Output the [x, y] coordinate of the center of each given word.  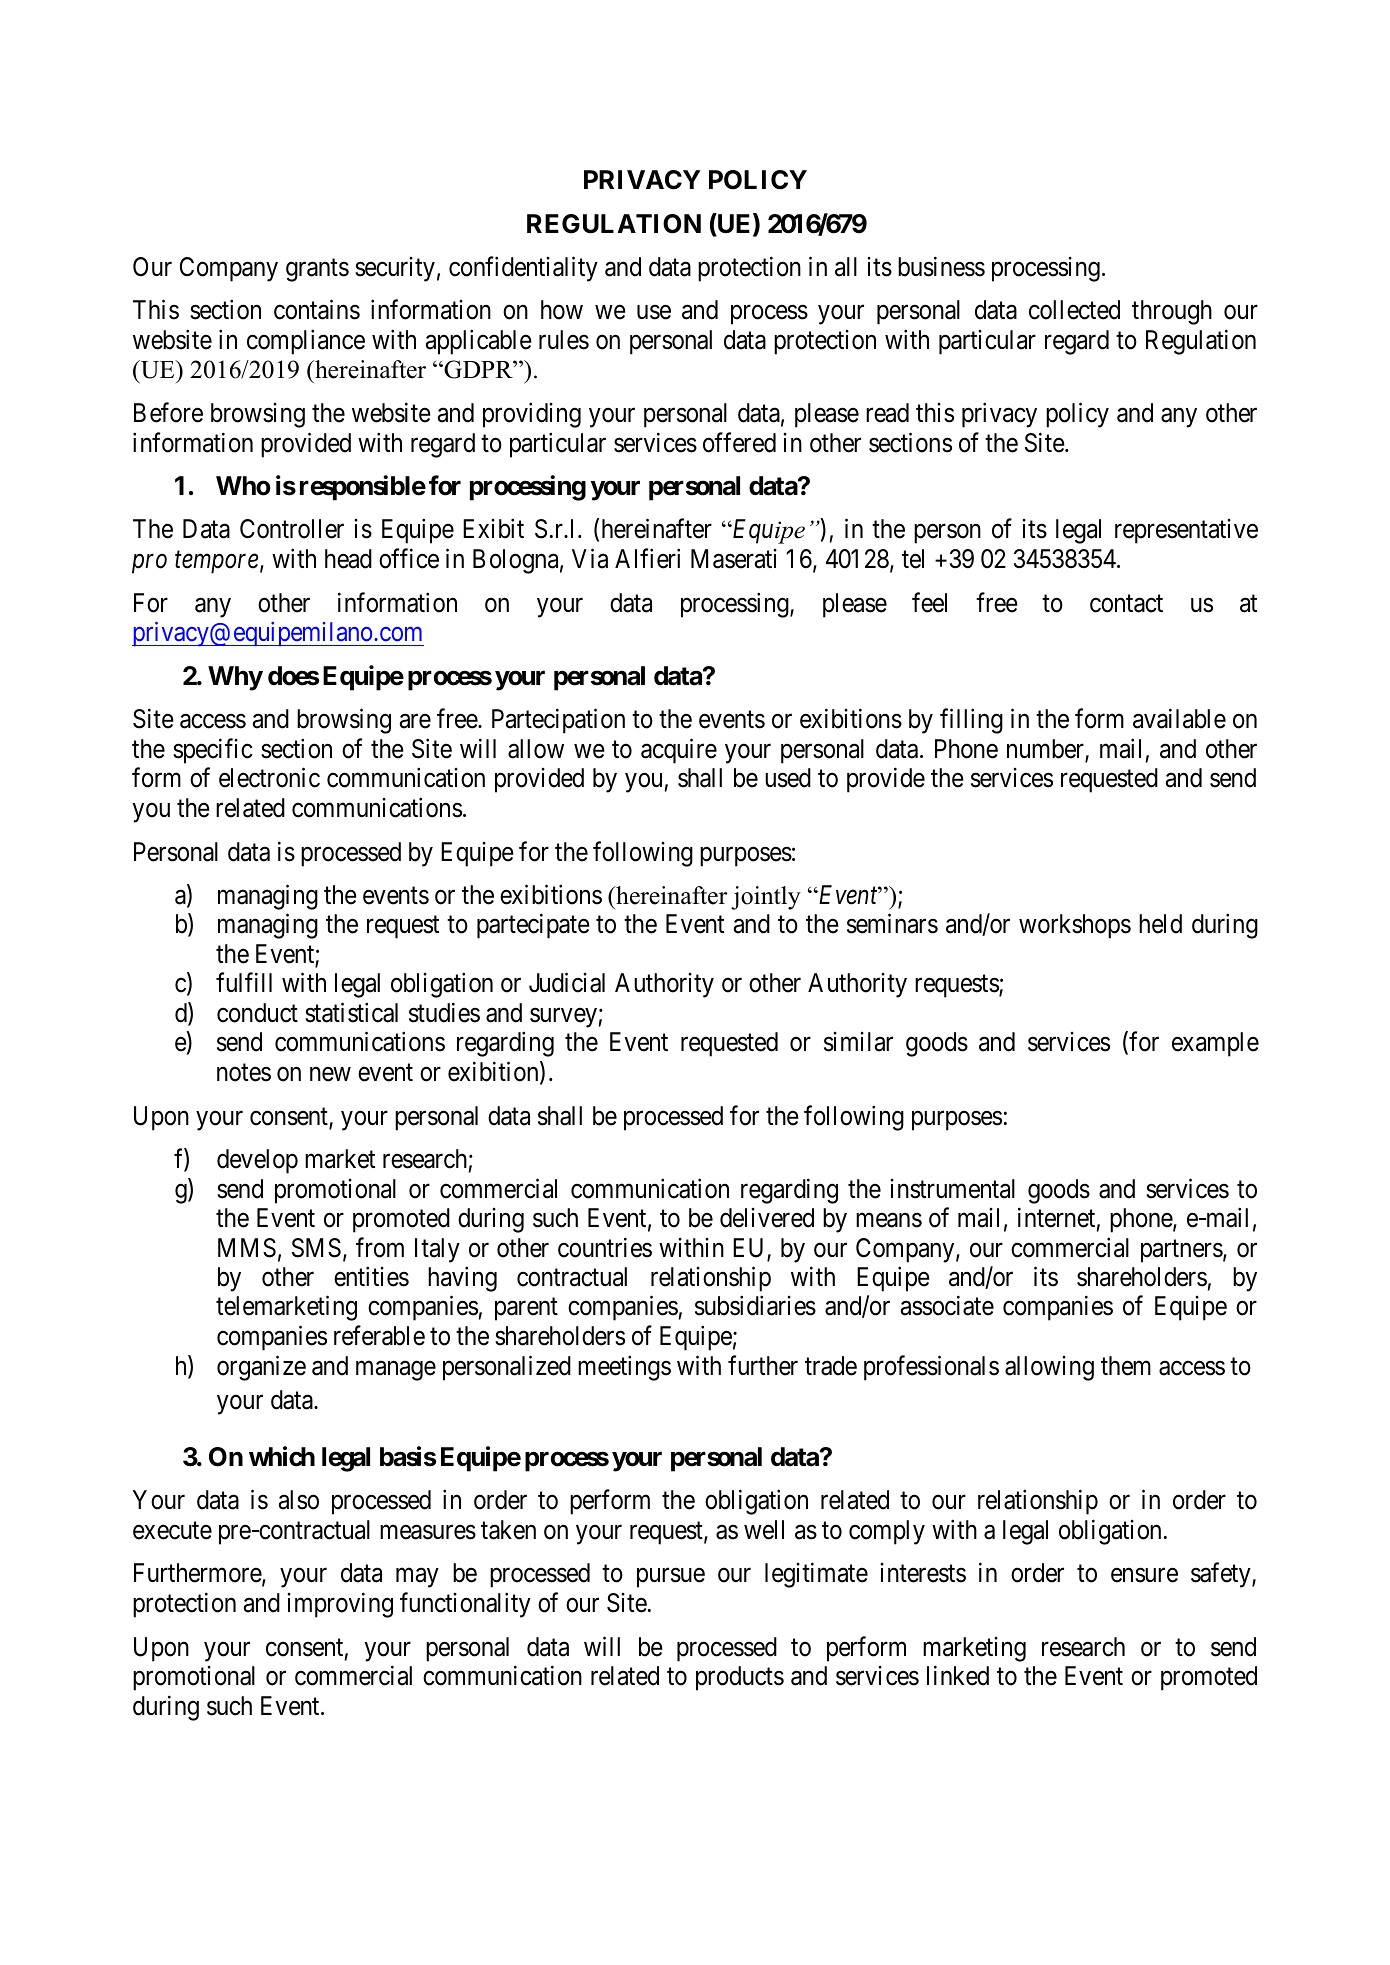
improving [340, 1605]
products [740, 1678]
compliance [306, 342]
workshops [1075, 926]
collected [1074, 310]
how [562, 310]
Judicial [567, 983]
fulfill [244, 982]
